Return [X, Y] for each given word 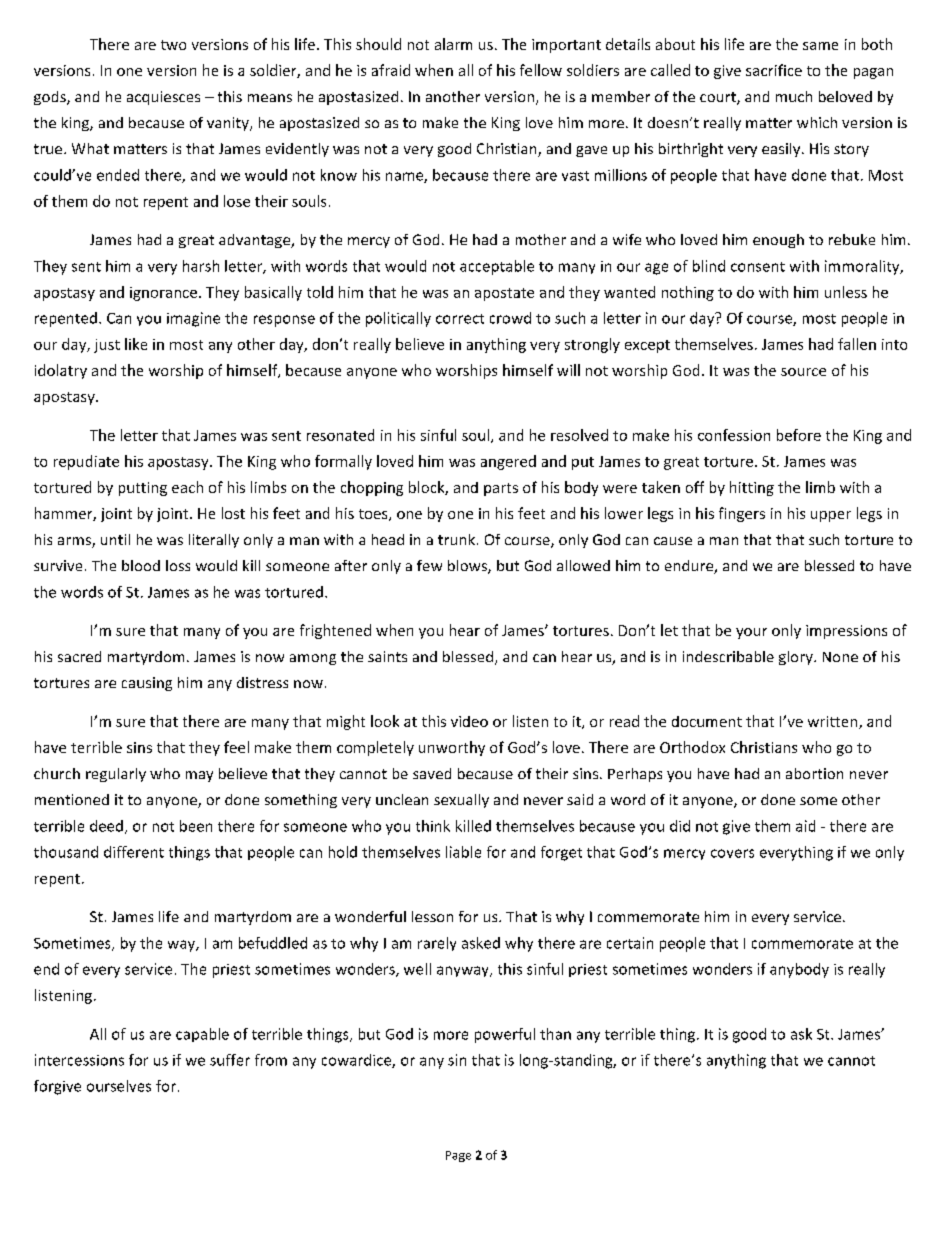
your [751, 633]
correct [460, 319]
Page [458, 1156]
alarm [453, 44]
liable [463, 852]
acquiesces [163, 98]
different [134, 852]
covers [732, 853]
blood [141, 565]
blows [468, 567]
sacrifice [774, 70]
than [555, 1034]
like [136, 344]
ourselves [119, 1086]
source [803, 372]
